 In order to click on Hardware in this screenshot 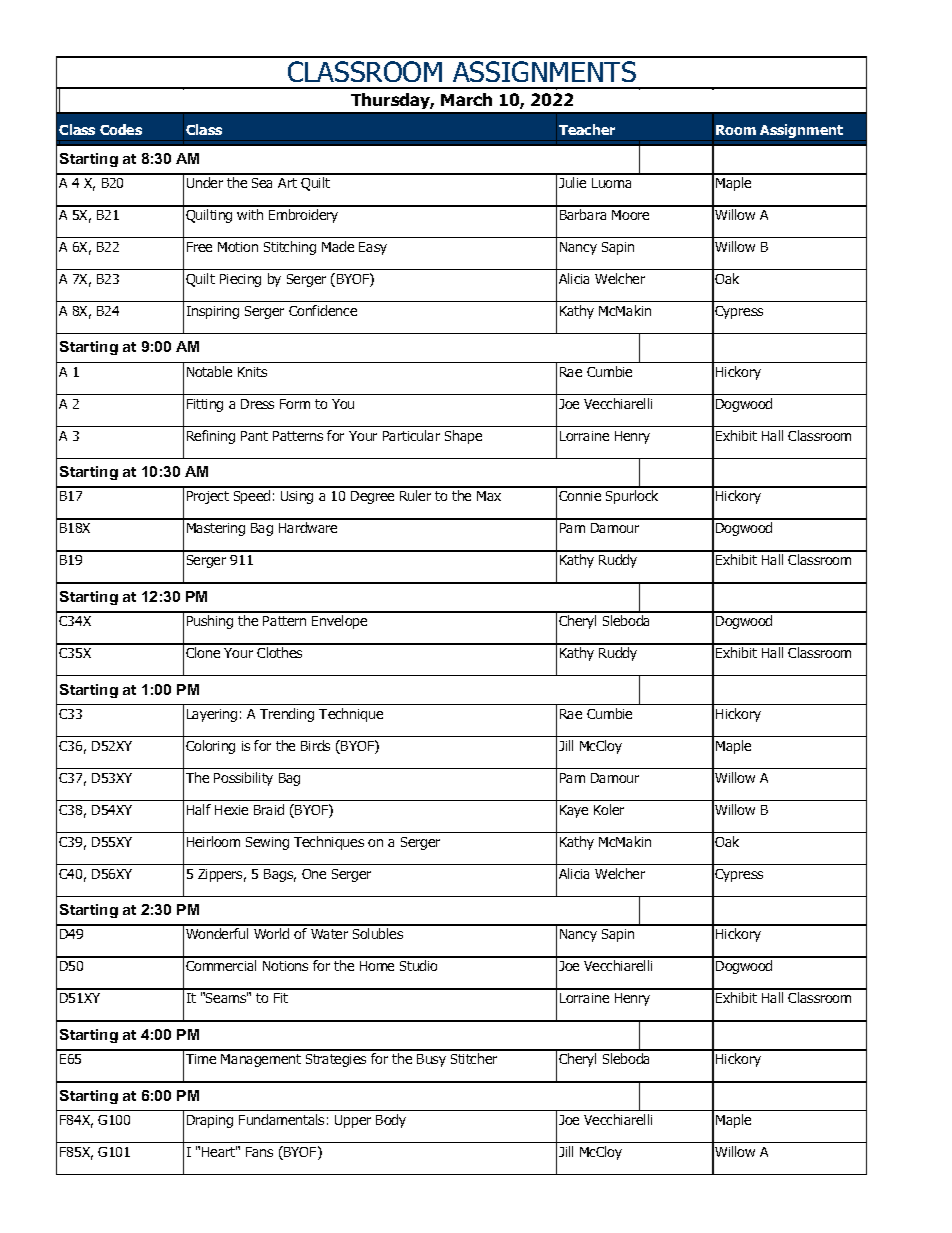, I will do `click(308, 527)`.
